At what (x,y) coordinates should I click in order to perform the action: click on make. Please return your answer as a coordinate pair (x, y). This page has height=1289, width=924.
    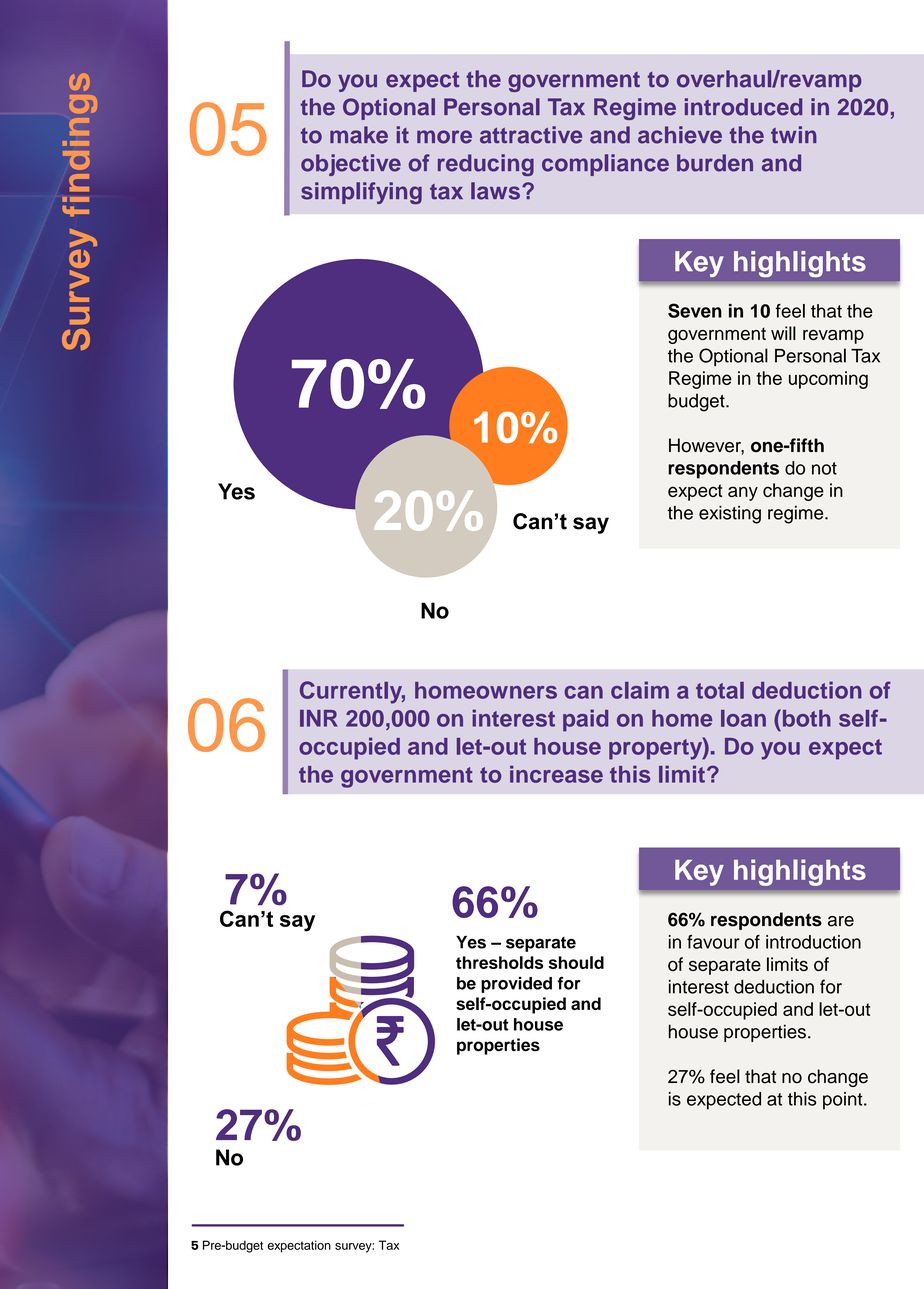
    Looking at the image, I should click on (359, 135).
